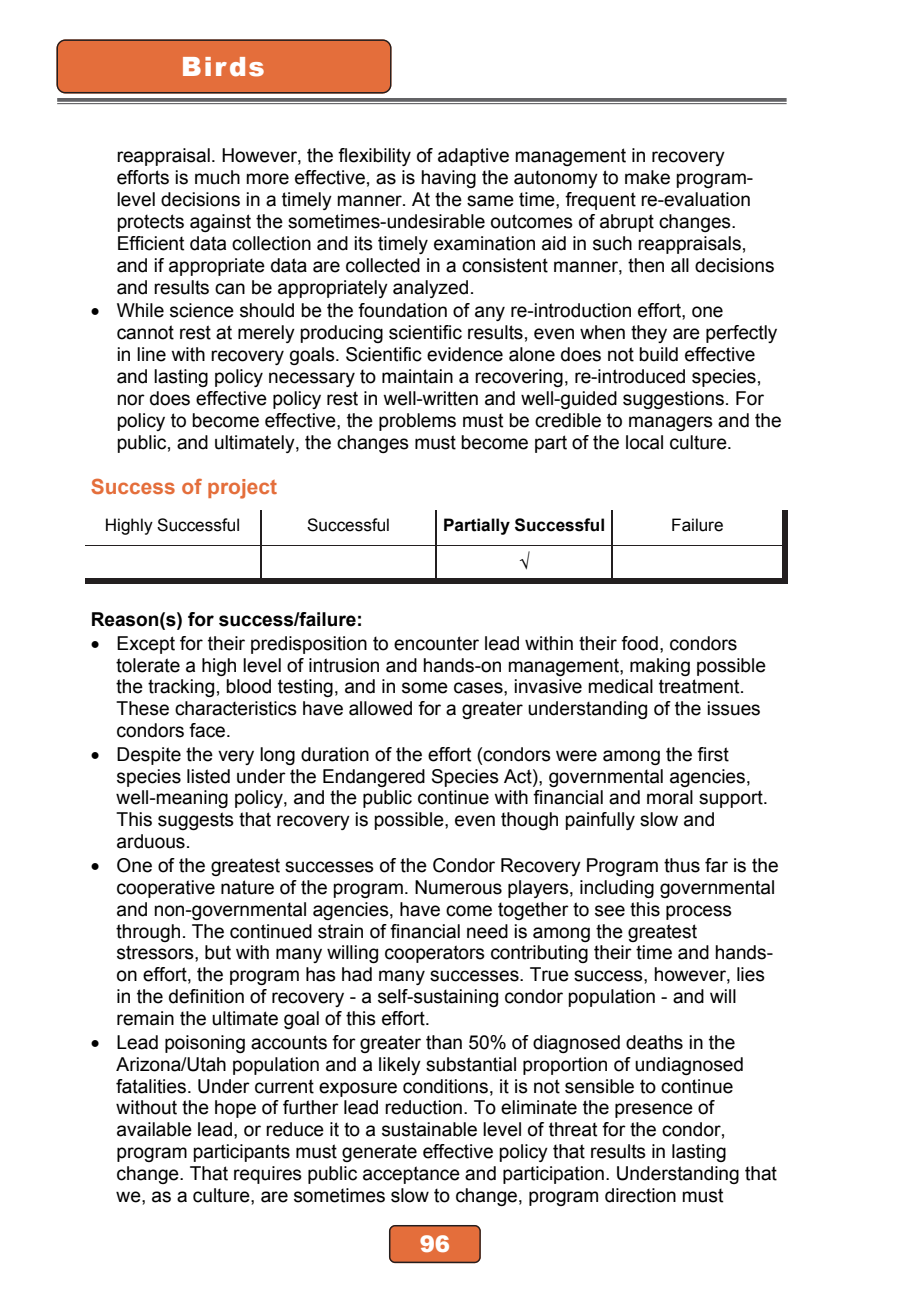 This screenshot has height=1308, width=924. Describe the element at coordinates (411, 1175) in the screenshot. I see `acceptance` at that location.
